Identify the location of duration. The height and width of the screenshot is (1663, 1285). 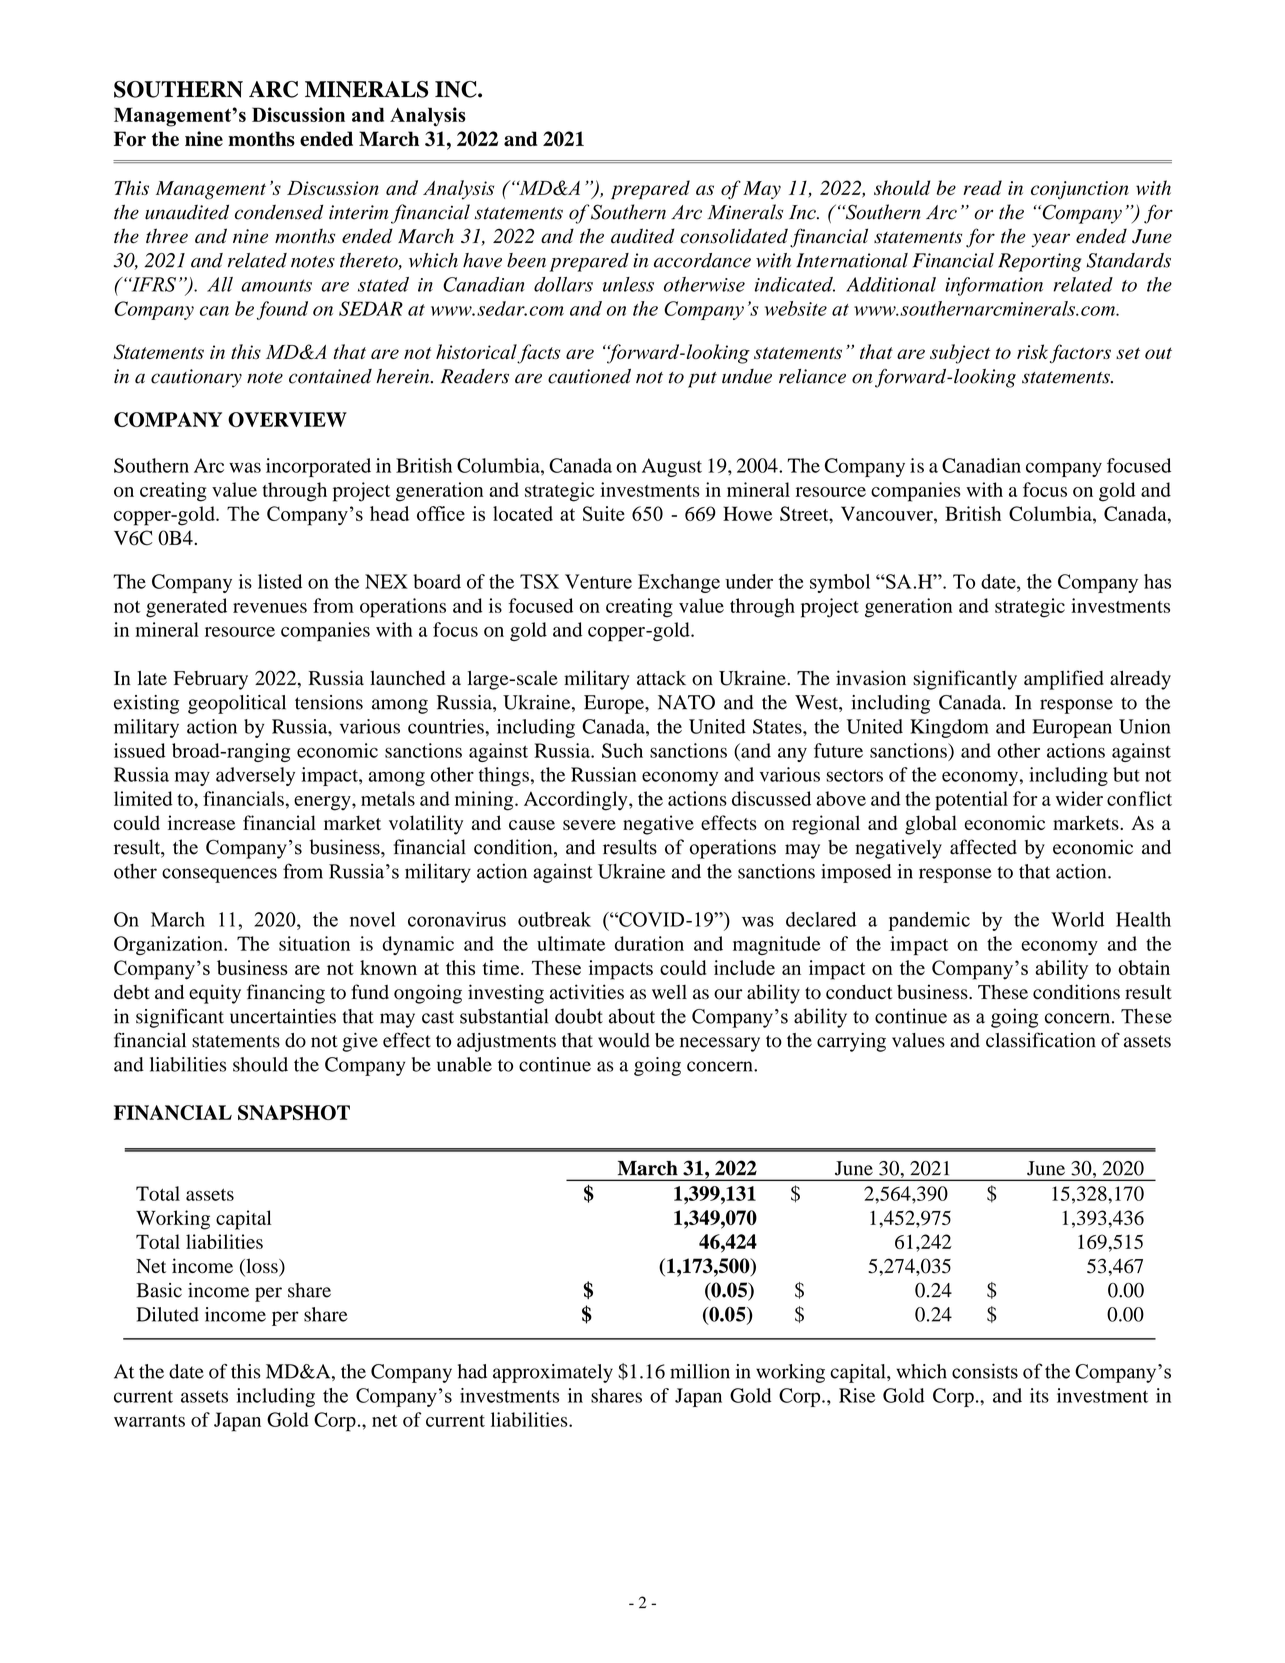
(649, 943).
